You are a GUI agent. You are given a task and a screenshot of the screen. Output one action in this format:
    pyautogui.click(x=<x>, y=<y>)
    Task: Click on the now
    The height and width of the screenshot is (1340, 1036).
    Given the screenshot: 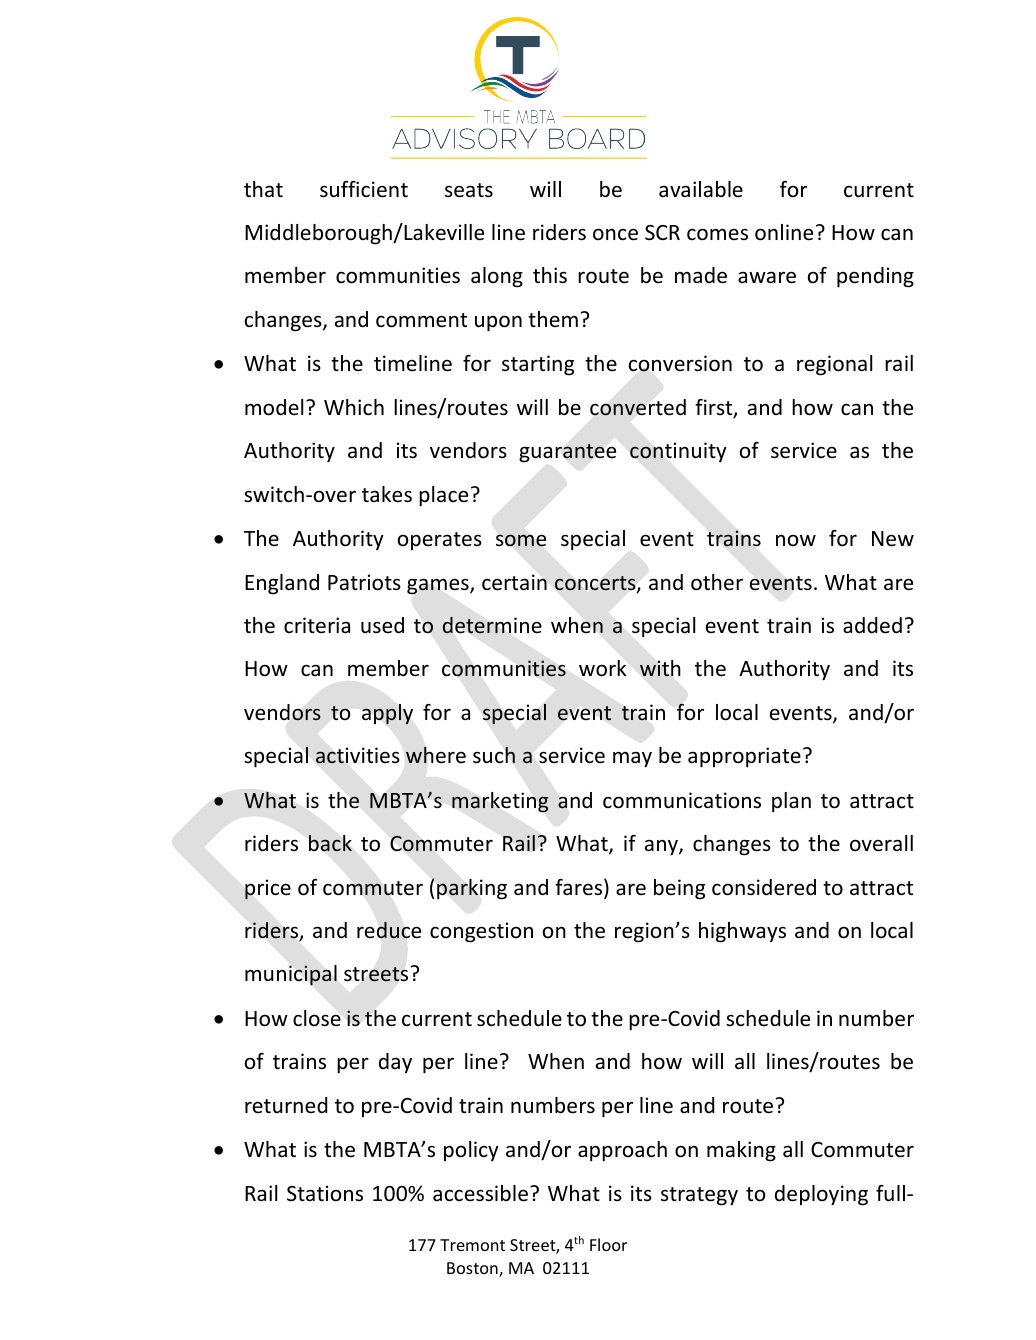 What is the action you would take?
    pyautogui.click(x=796, y=540)
